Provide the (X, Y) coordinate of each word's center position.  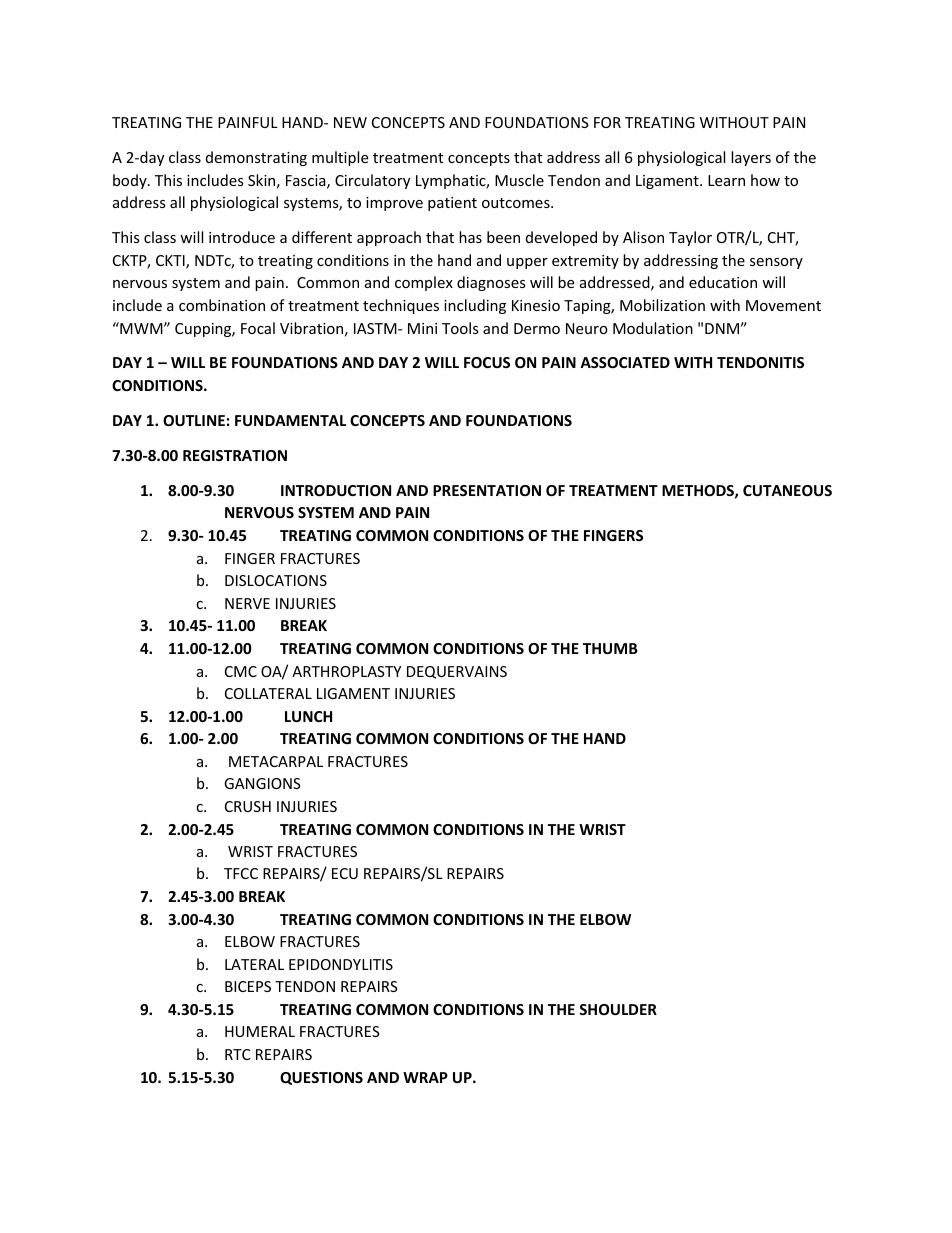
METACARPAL (276, 761)
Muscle (519, 180)
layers (751, 158)
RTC (237, 1054)
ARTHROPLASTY (346, 671)
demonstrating (256, 158)
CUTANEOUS (787, 490)
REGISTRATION (235, 455)
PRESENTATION (487, 490)
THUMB (610, 648)
